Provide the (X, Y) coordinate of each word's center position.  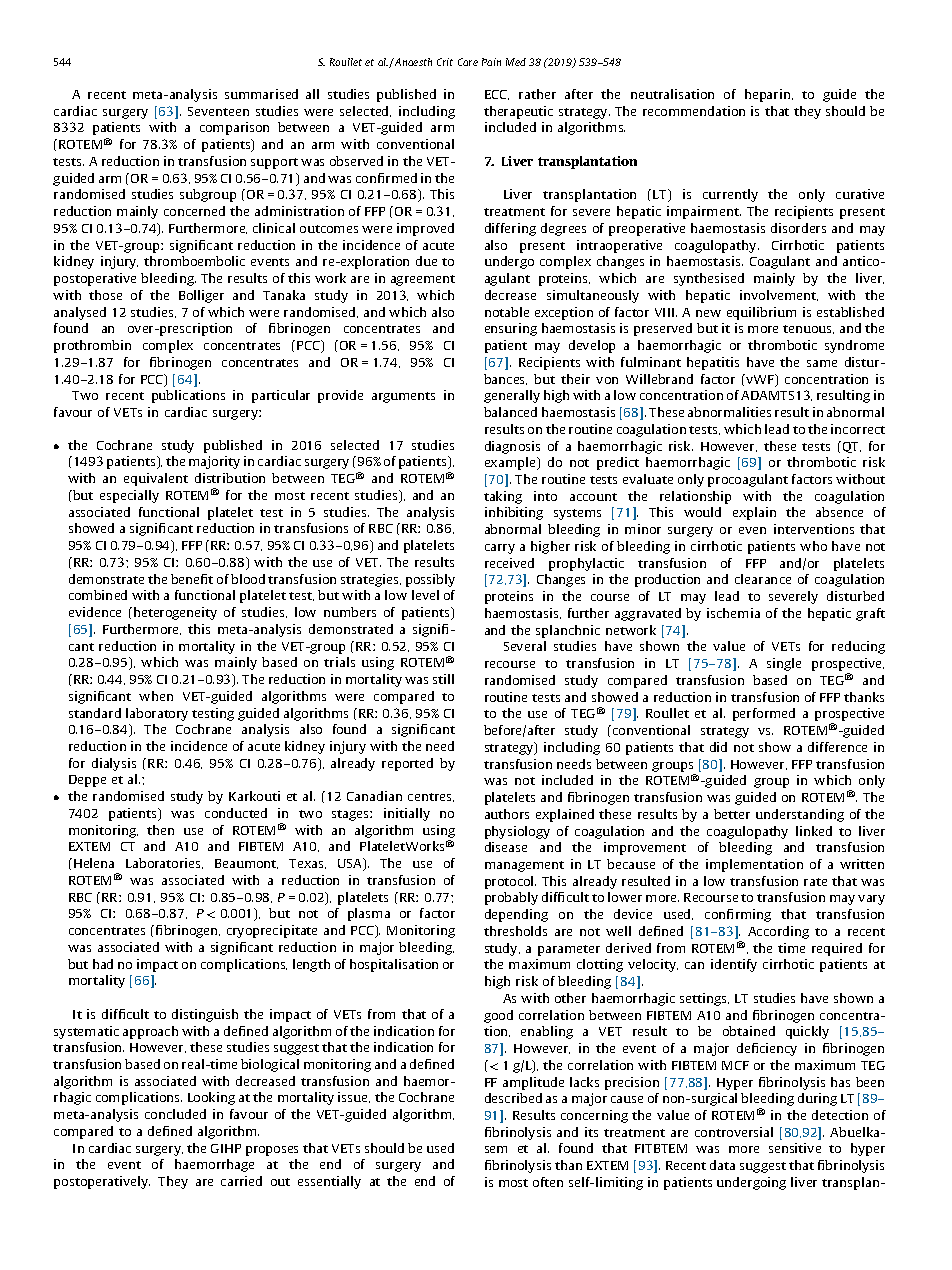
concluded (175, 1114)
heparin (769, 95)
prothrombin (92, 346)
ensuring (511, 329)
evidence (95, 612)
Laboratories (164, 863)
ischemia (733, 613)
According (778, 932)
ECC (497, 95)
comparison (234, 128)
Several (525, 646)
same (822, 363)
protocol (510, 882)
